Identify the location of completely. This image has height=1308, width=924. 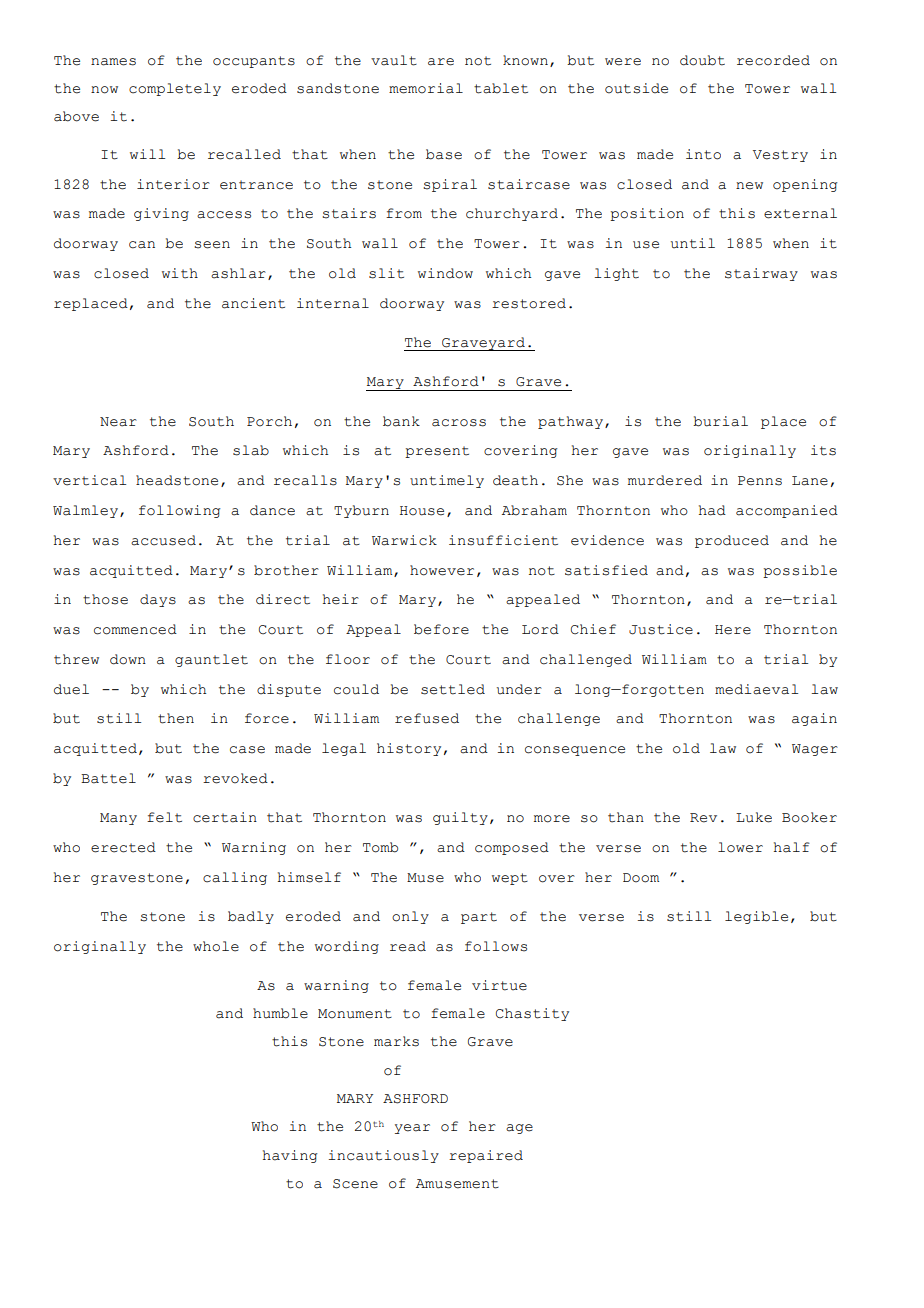
(175, 89).
